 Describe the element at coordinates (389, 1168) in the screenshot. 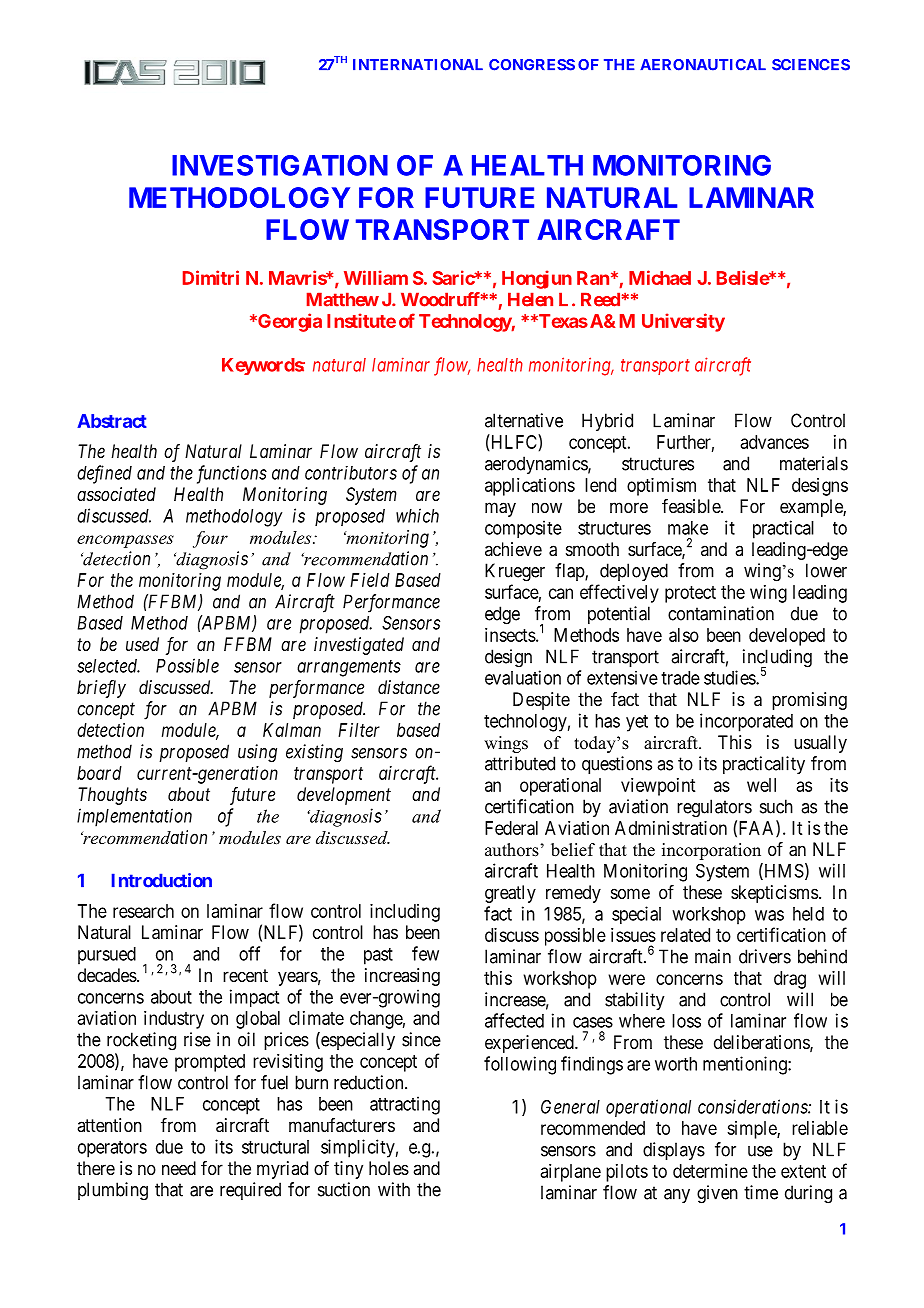

I see `holes` at that location.
